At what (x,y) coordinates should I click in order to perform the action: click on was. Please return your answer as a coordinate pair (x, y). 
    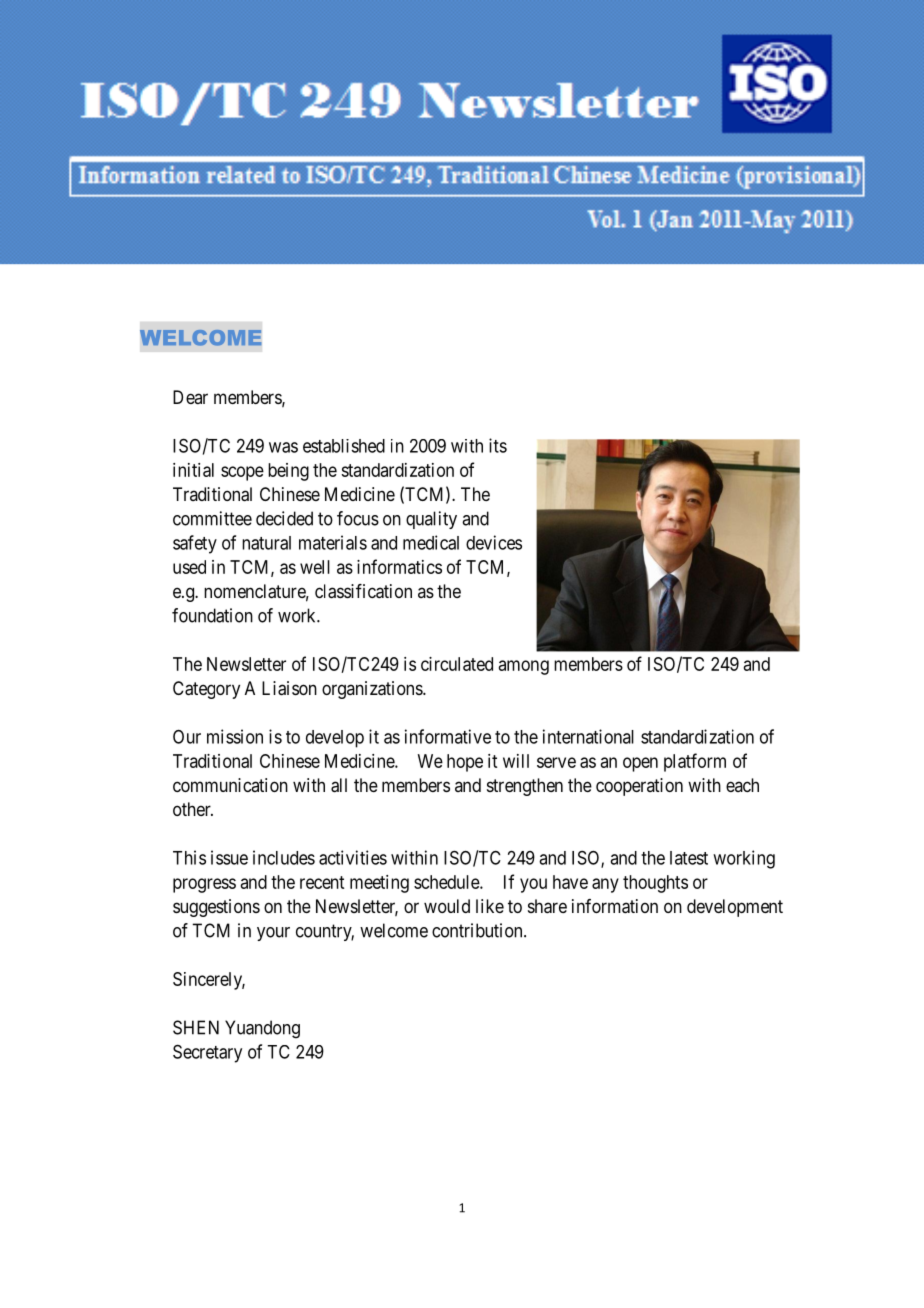
    Looking at the image, I should click on (283, 447).
